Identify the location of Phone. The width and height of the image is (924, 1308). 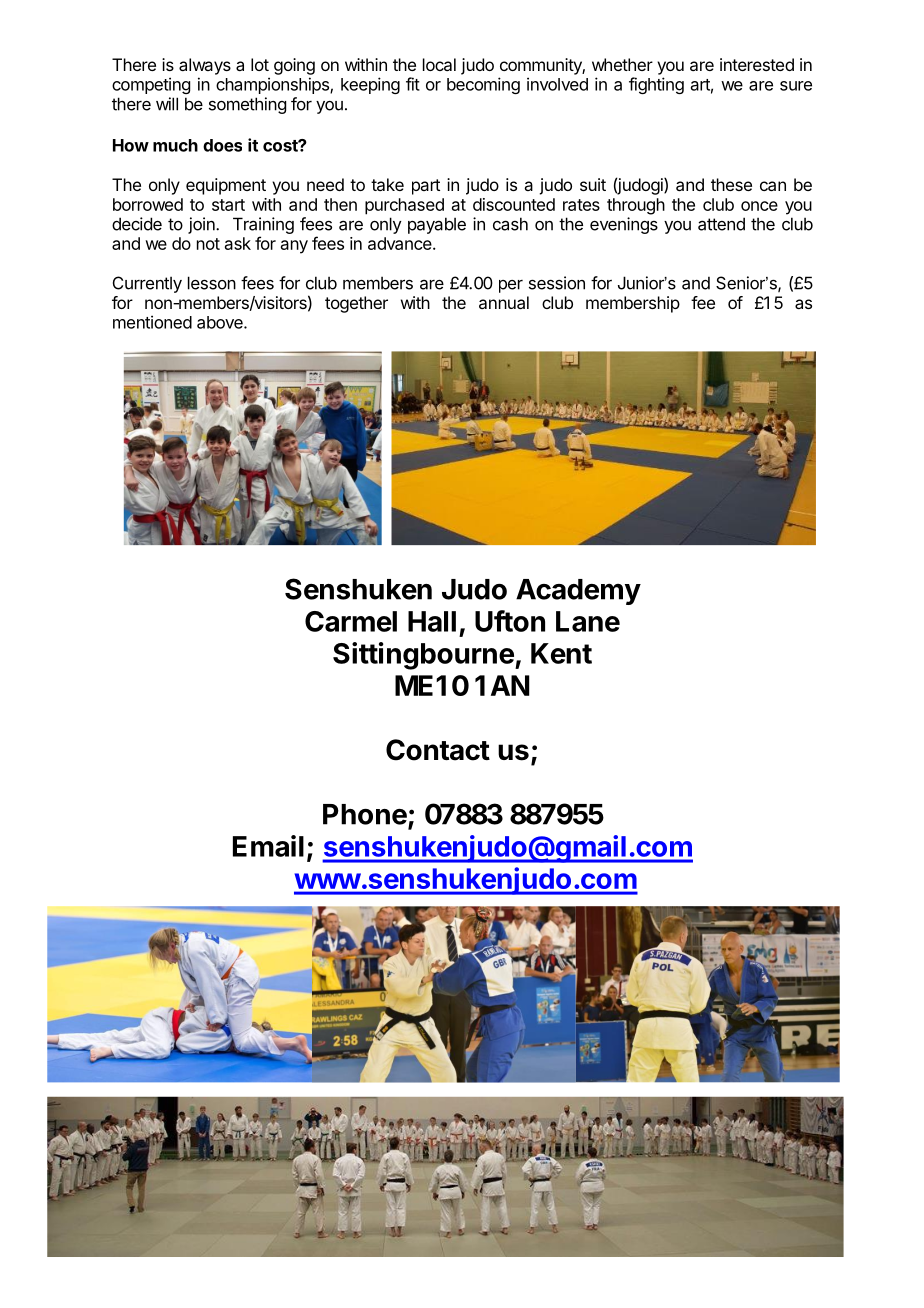
(365, 814).
